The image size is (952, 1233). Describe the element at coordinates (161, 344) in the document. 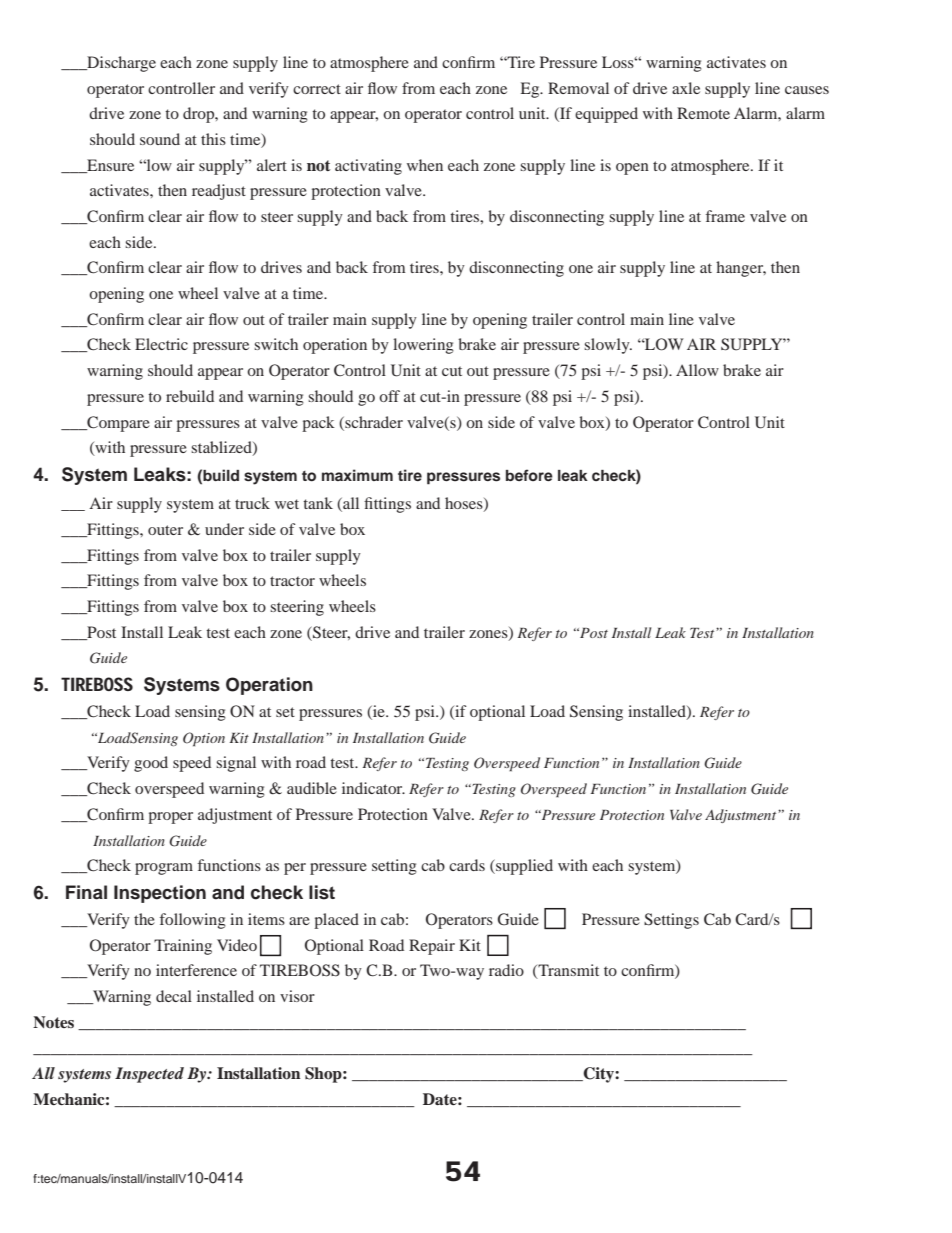

I see `Electric` at that location.
